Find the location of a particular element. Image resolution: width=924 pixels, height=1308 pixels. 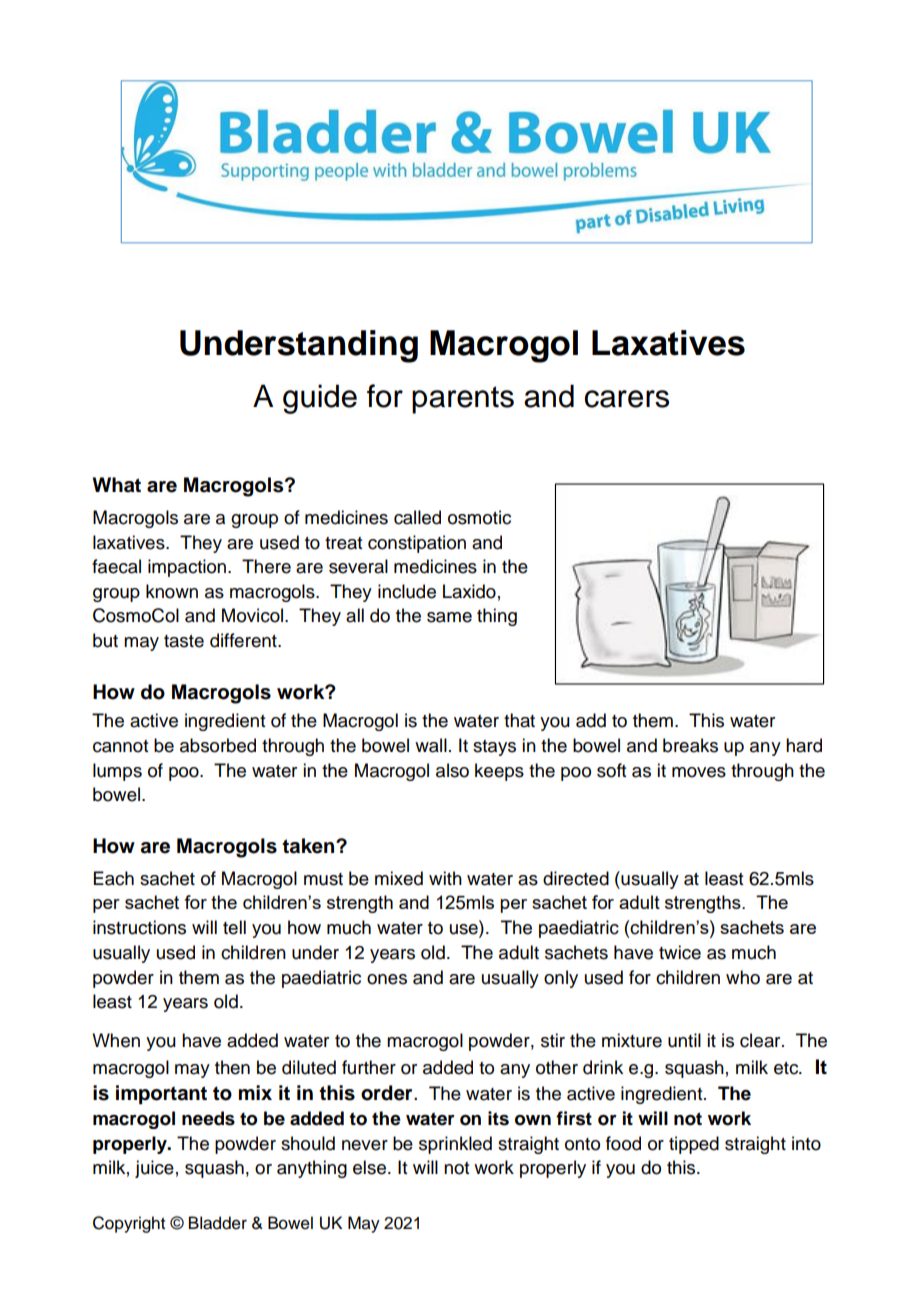

that is located at coordinates (519, 720).
